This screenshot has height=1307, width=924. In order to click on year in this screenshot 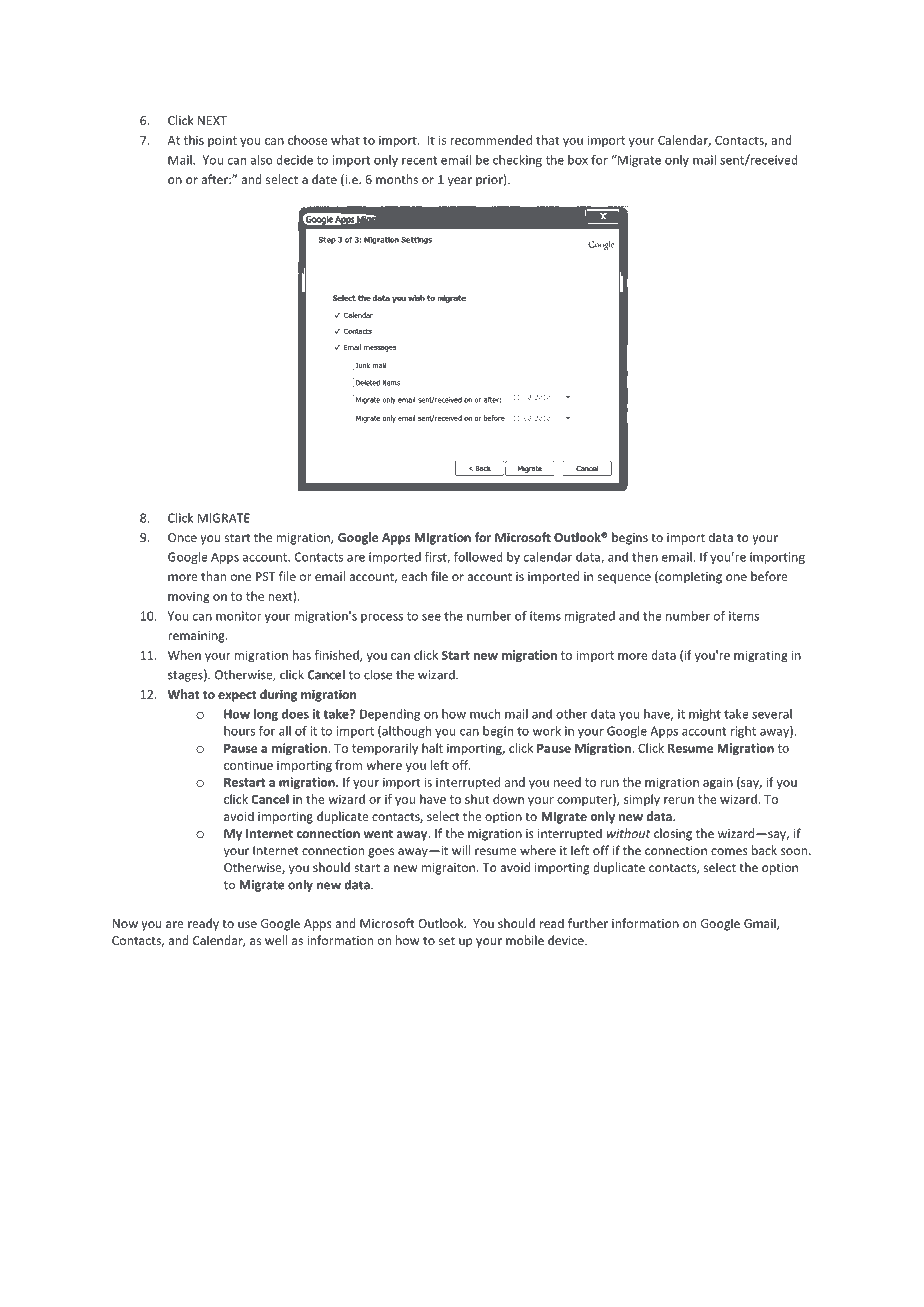, I will do `click(460, 182)`.
